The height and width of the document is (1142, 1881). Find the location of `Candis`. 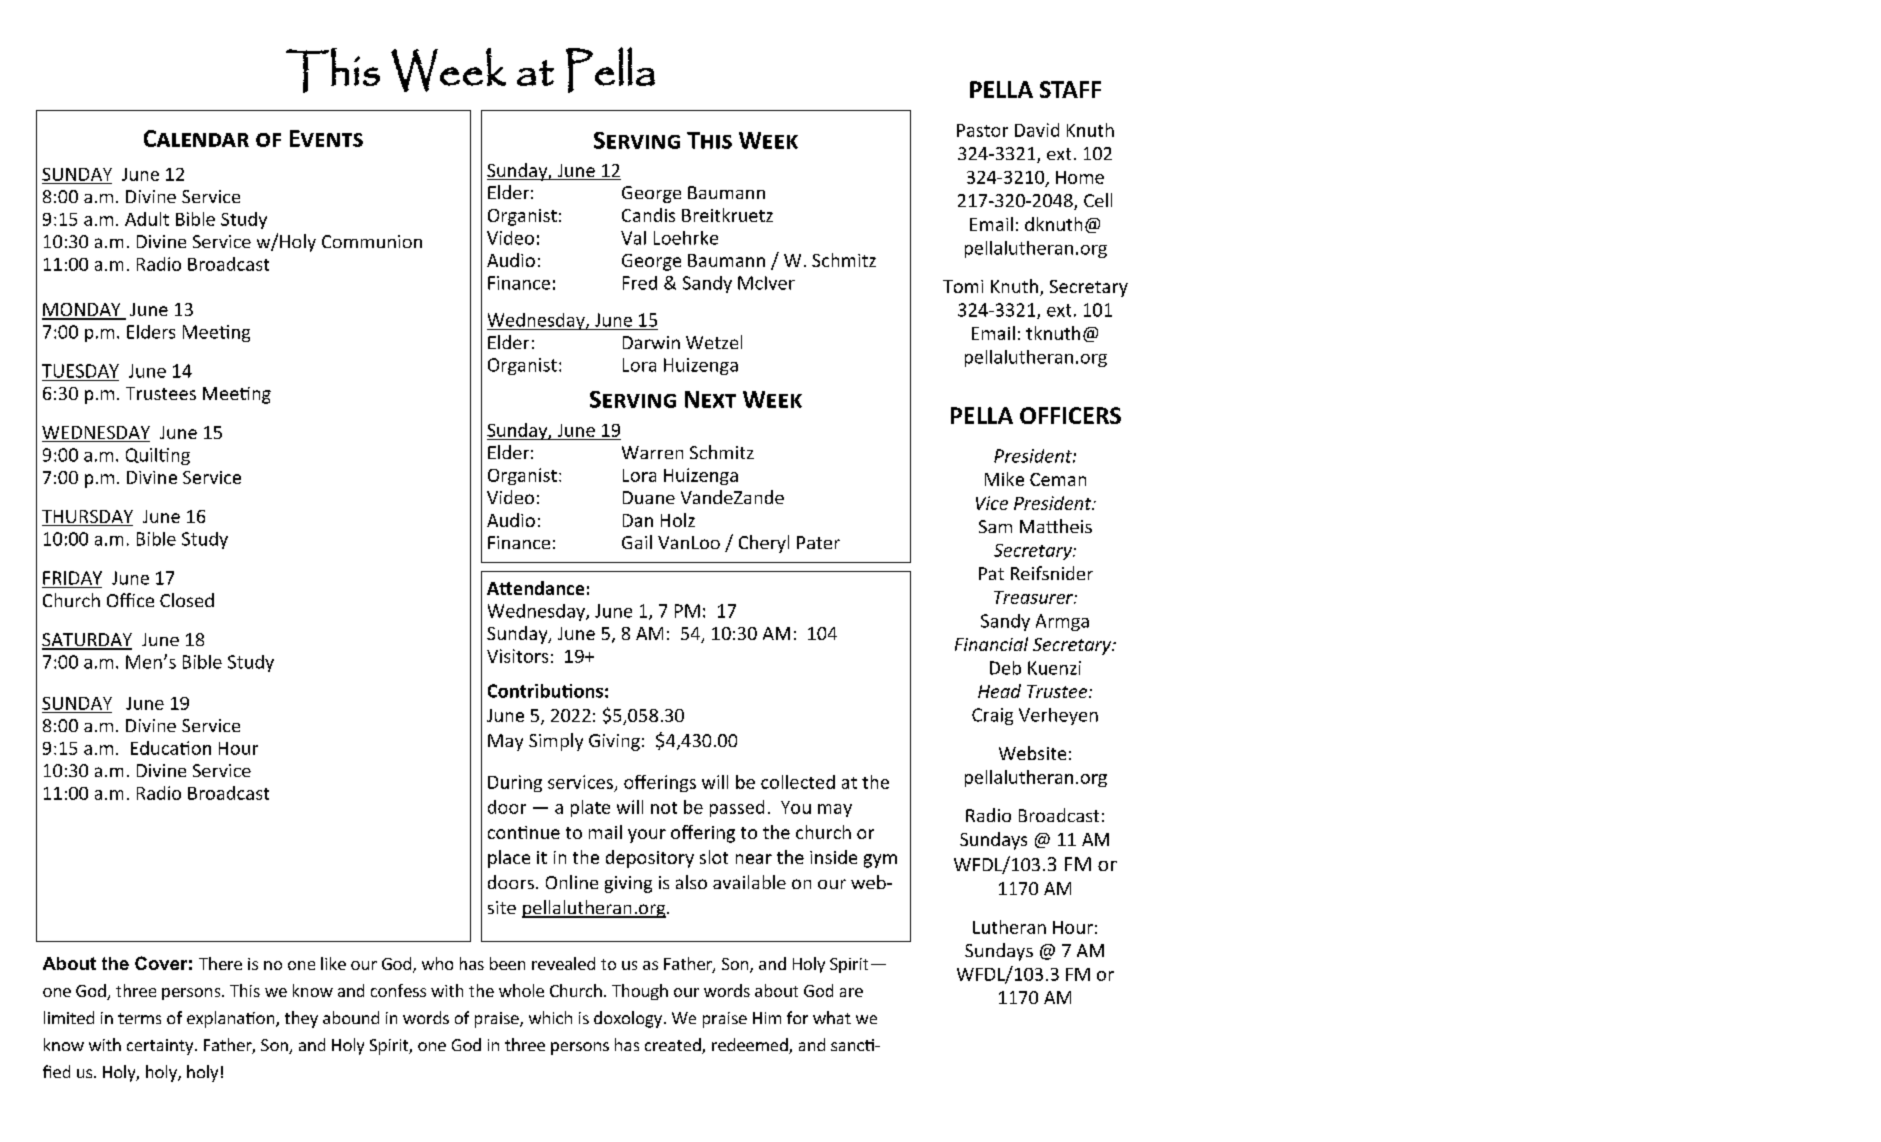

Candis is located at coordinates (648, 215).
